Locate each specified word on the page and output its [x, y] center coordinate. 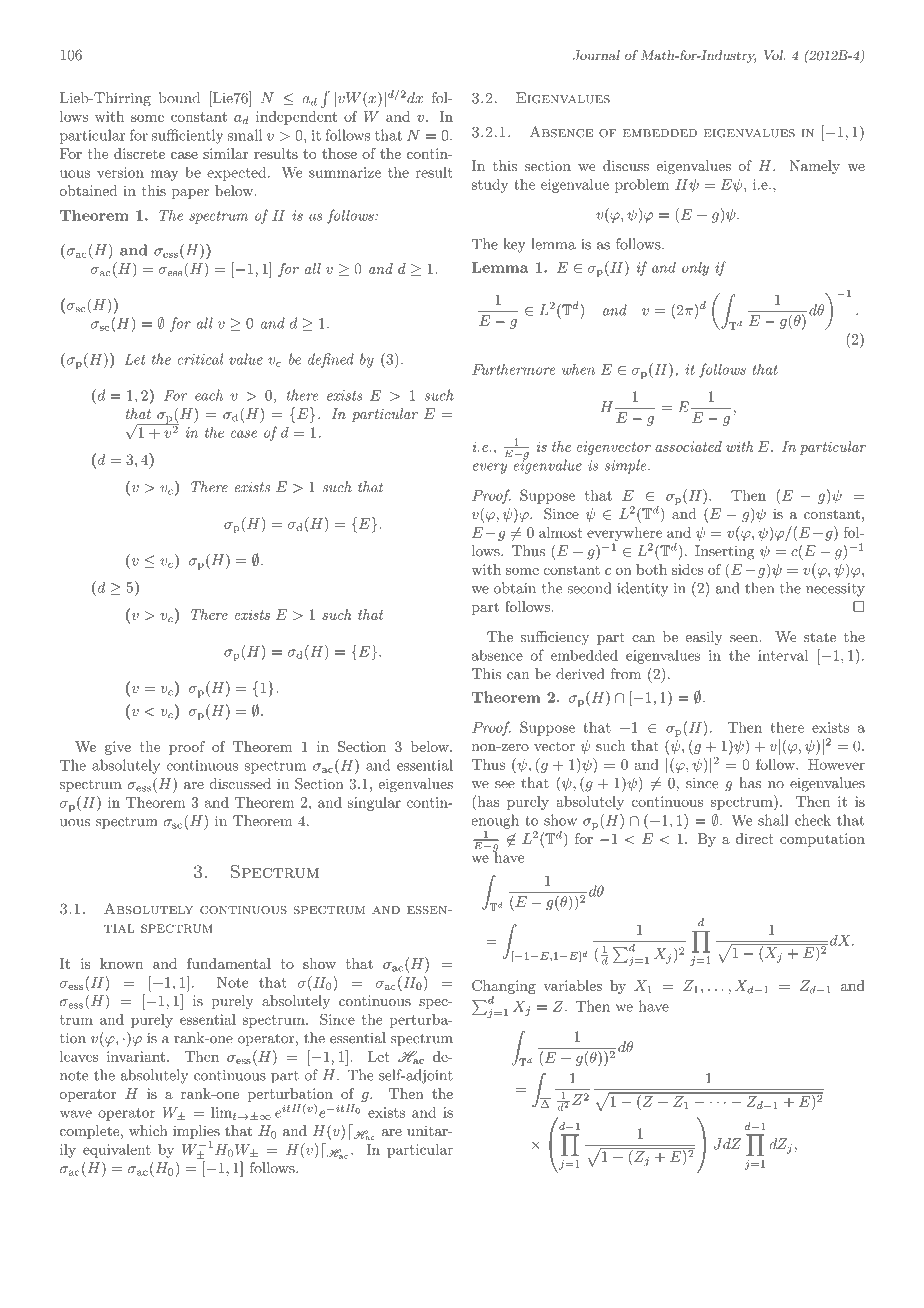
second [589, 588]
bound [179, 98]
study [489, 185]
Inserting [725, 552]
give [118, 748]
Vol [774, 55]
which [148, 1130]
